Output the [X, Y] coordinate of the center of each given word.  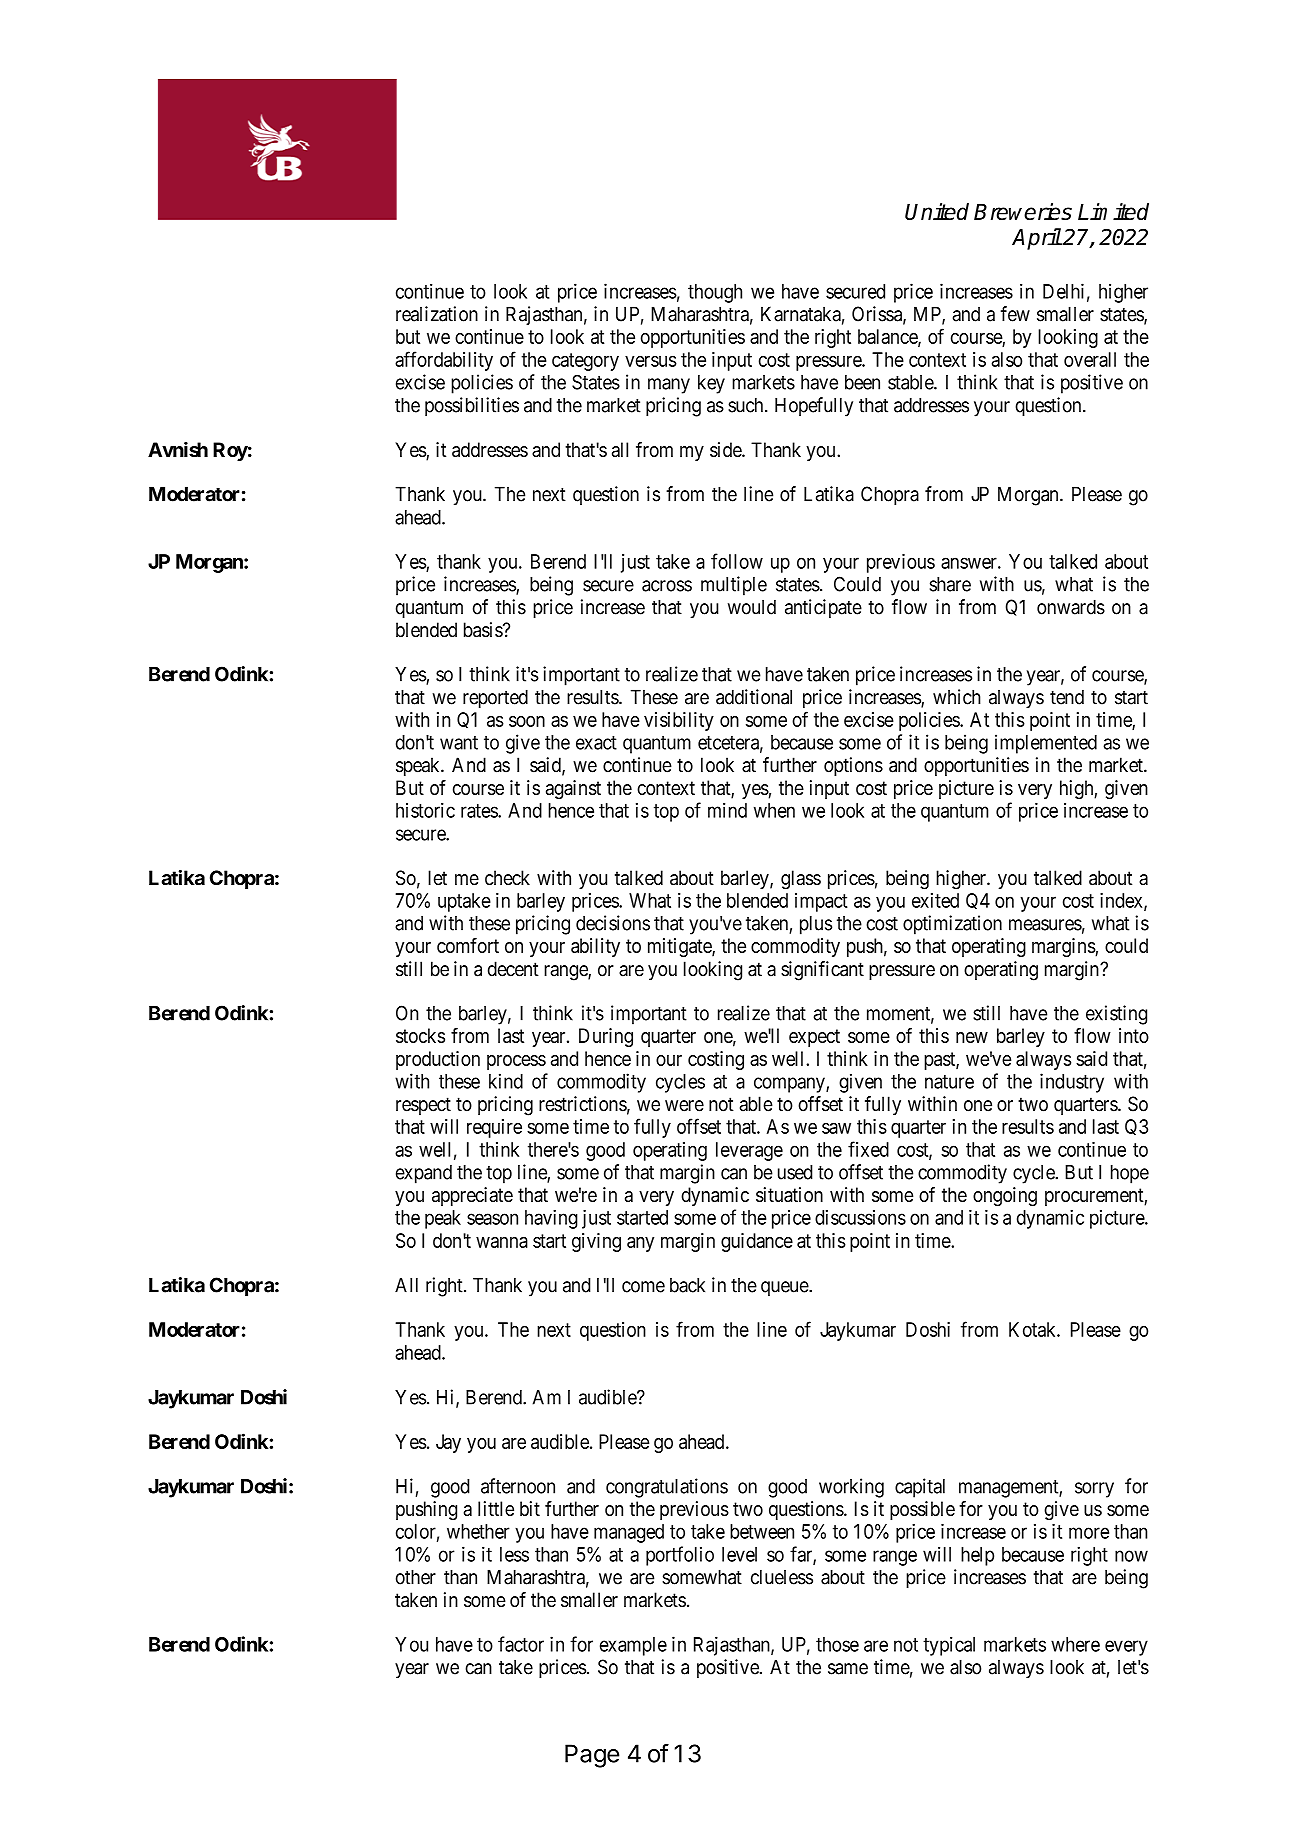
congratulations [667, 1488]
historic [425, 810]
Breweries [1023, 211]
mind [727, 810]
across [667, 586]
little [496, 1508]
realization [437, 314]
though [715, 293]
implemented [1046, 744]
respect [423, 1106]
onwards [1071, 607]
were [684, 1106]
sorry [1094, 1490]
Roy [230, 451]
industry [1072, 1083]
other [416, 1577]
